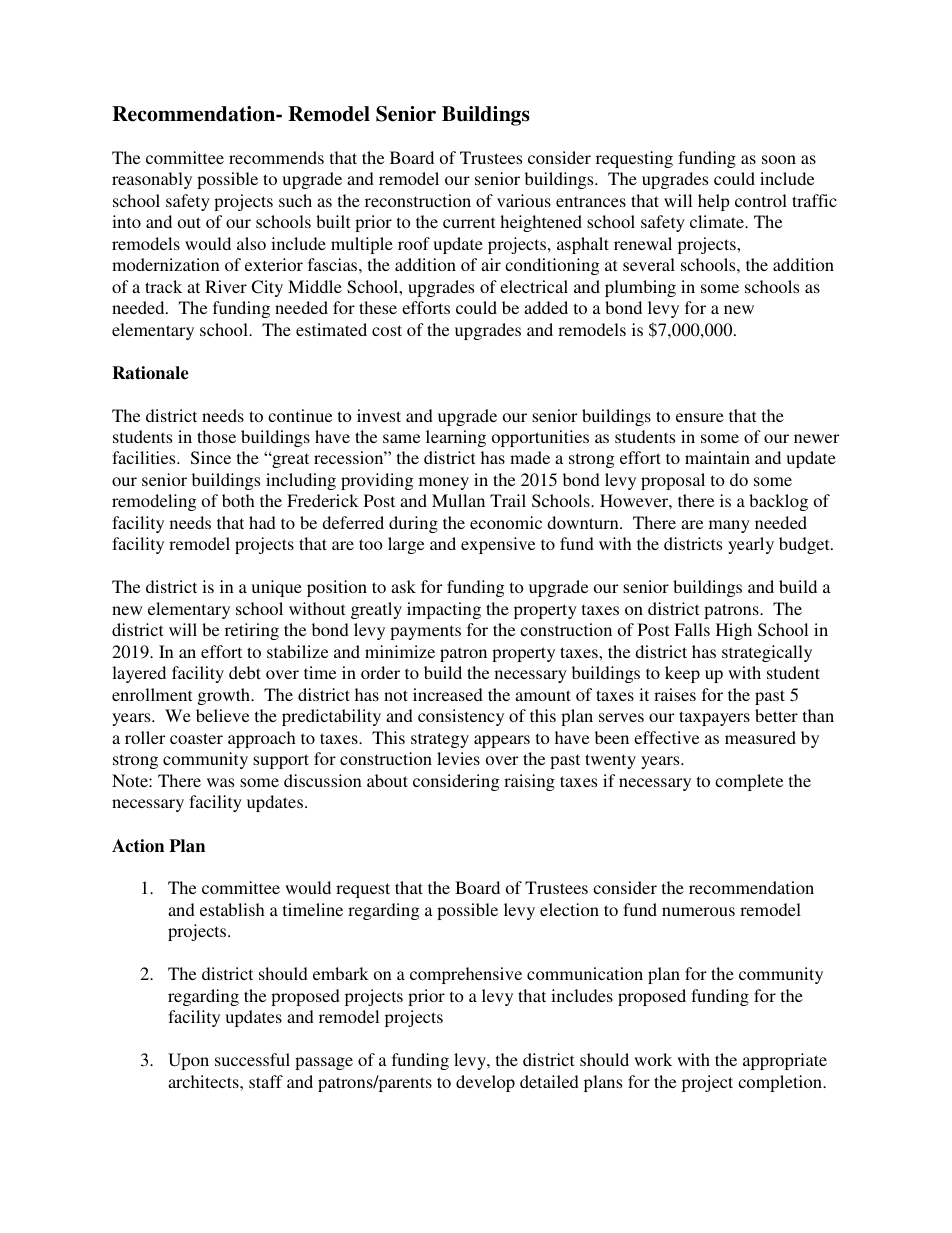 This screenshot has width=952, height=1233. What do you see at coordinates (749, 782) in the screenshot?
I see `complete` at bounding box center [749, 782].
